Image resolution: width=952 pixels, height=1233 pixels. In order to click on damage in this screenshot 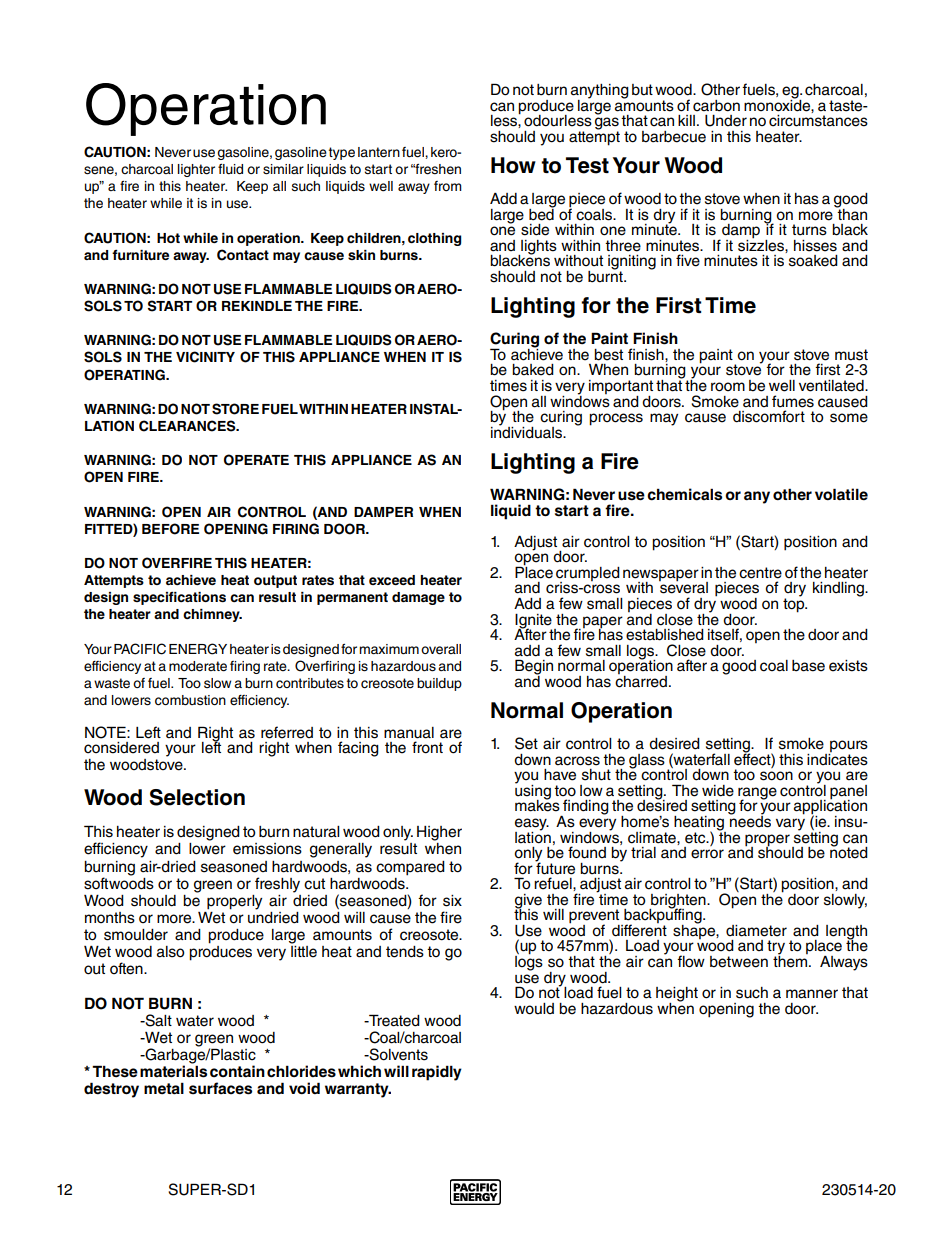, I will do `click(418, 598)`.
